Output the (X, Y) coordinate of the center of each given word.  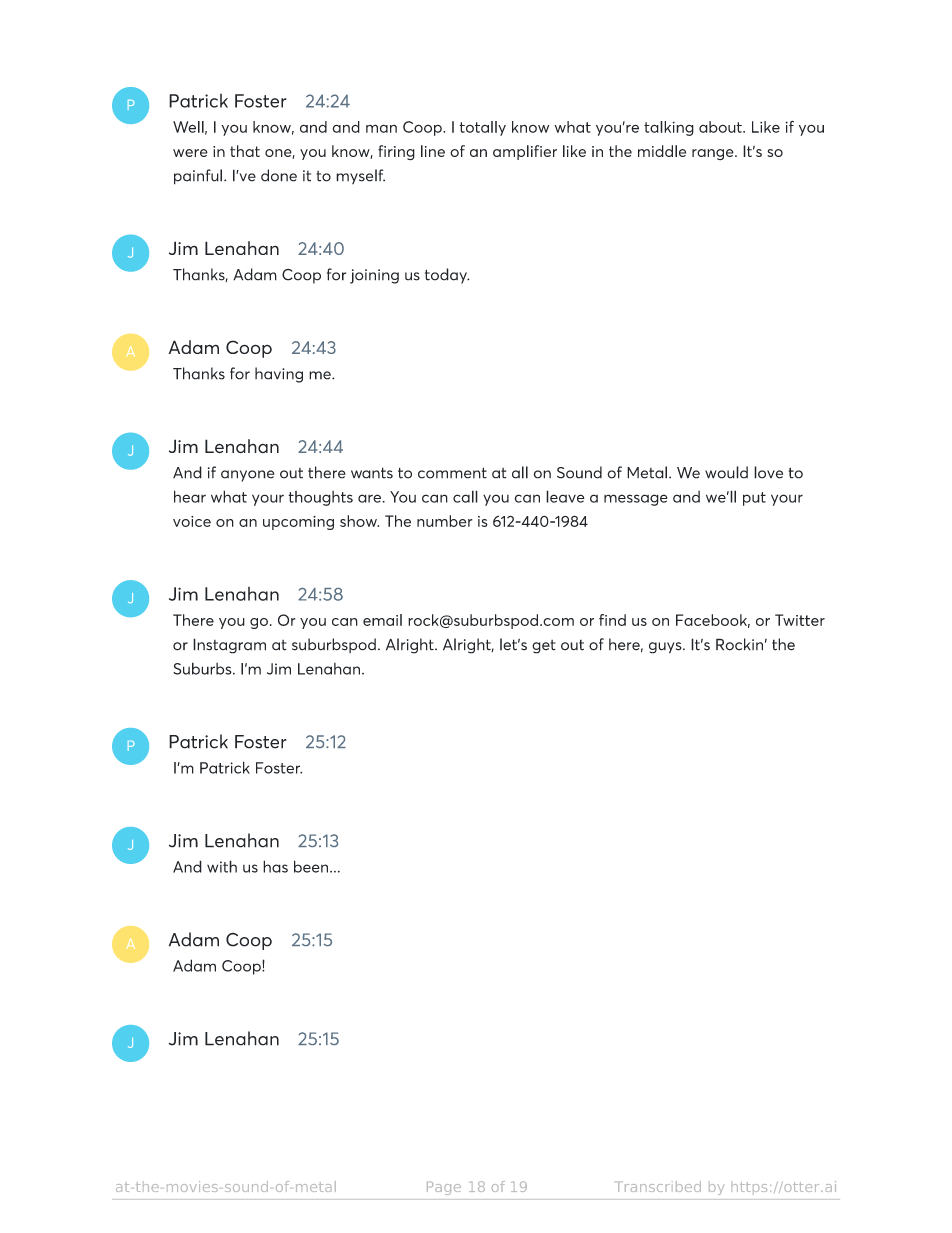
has (275, 866)
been (312, 866)
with (222, 866)
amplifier (525, 152)
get (544, 647)
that (245, 151)
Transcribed (659, 1186)
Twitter (800, 620)
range (714, 155)
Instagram (229, 646)
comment (452, 473)
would (726, 472)
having (279, 375)
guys (666, 648)
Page (444, 1188)
